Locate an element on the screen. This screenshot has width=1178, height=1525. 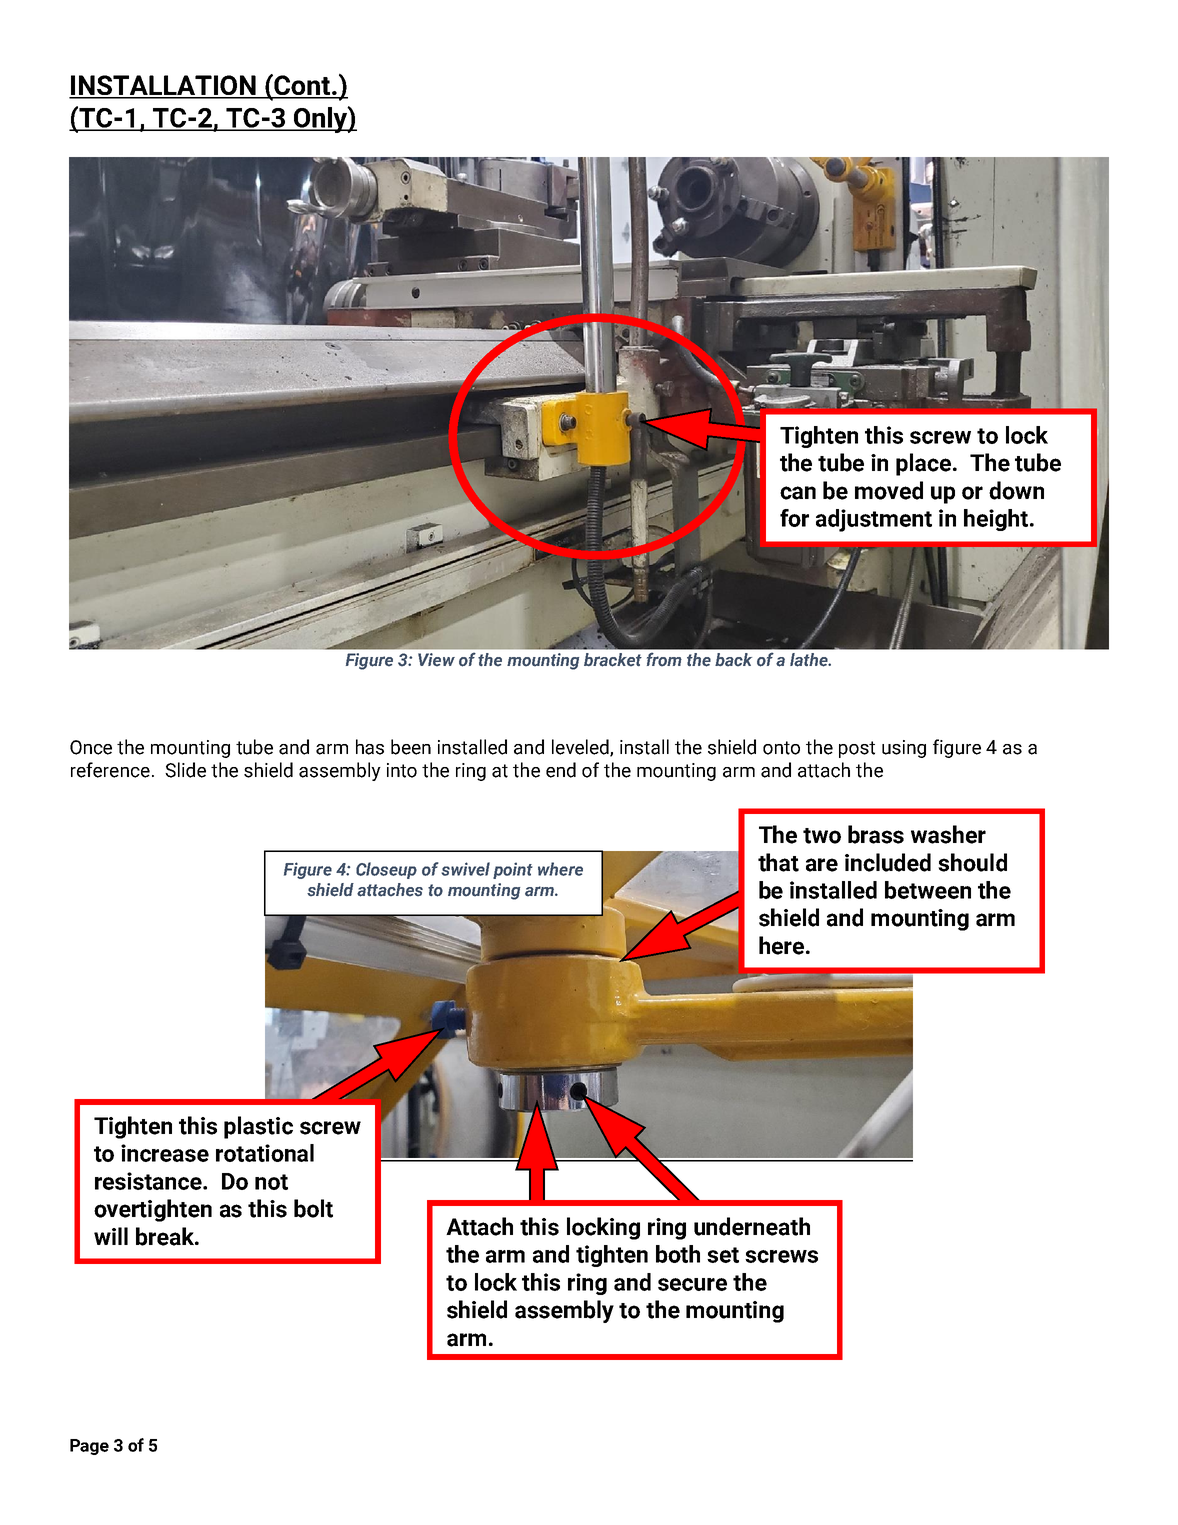
can is located at coordinates (798, 493).
